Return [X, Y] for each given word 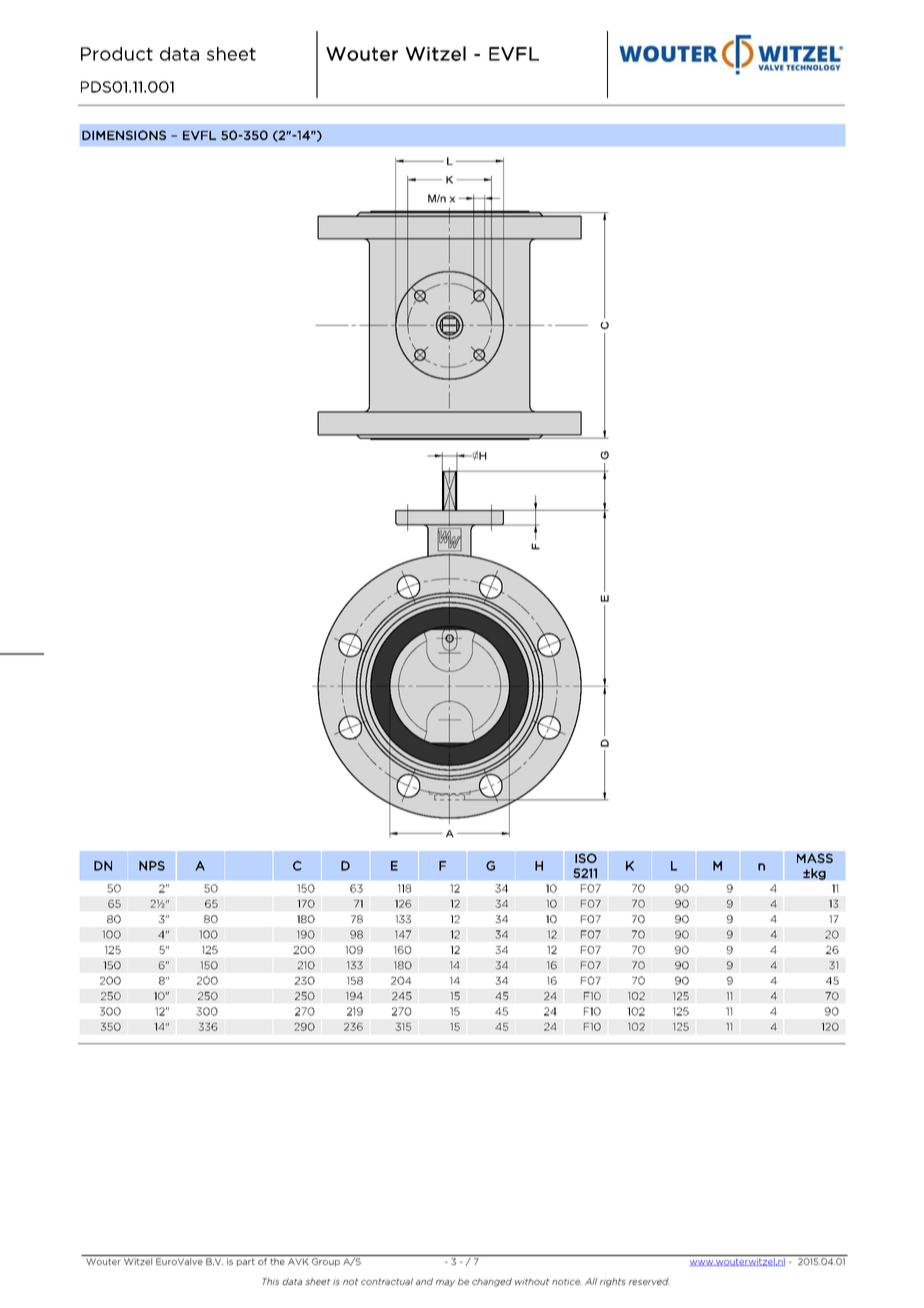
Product [117, 54]
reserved [649, 1281]
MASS [815, 858]
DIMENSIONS [124, 135]
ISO [586, 858]
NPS [152, 866]
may [445, 1283]
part [246, 1263]
